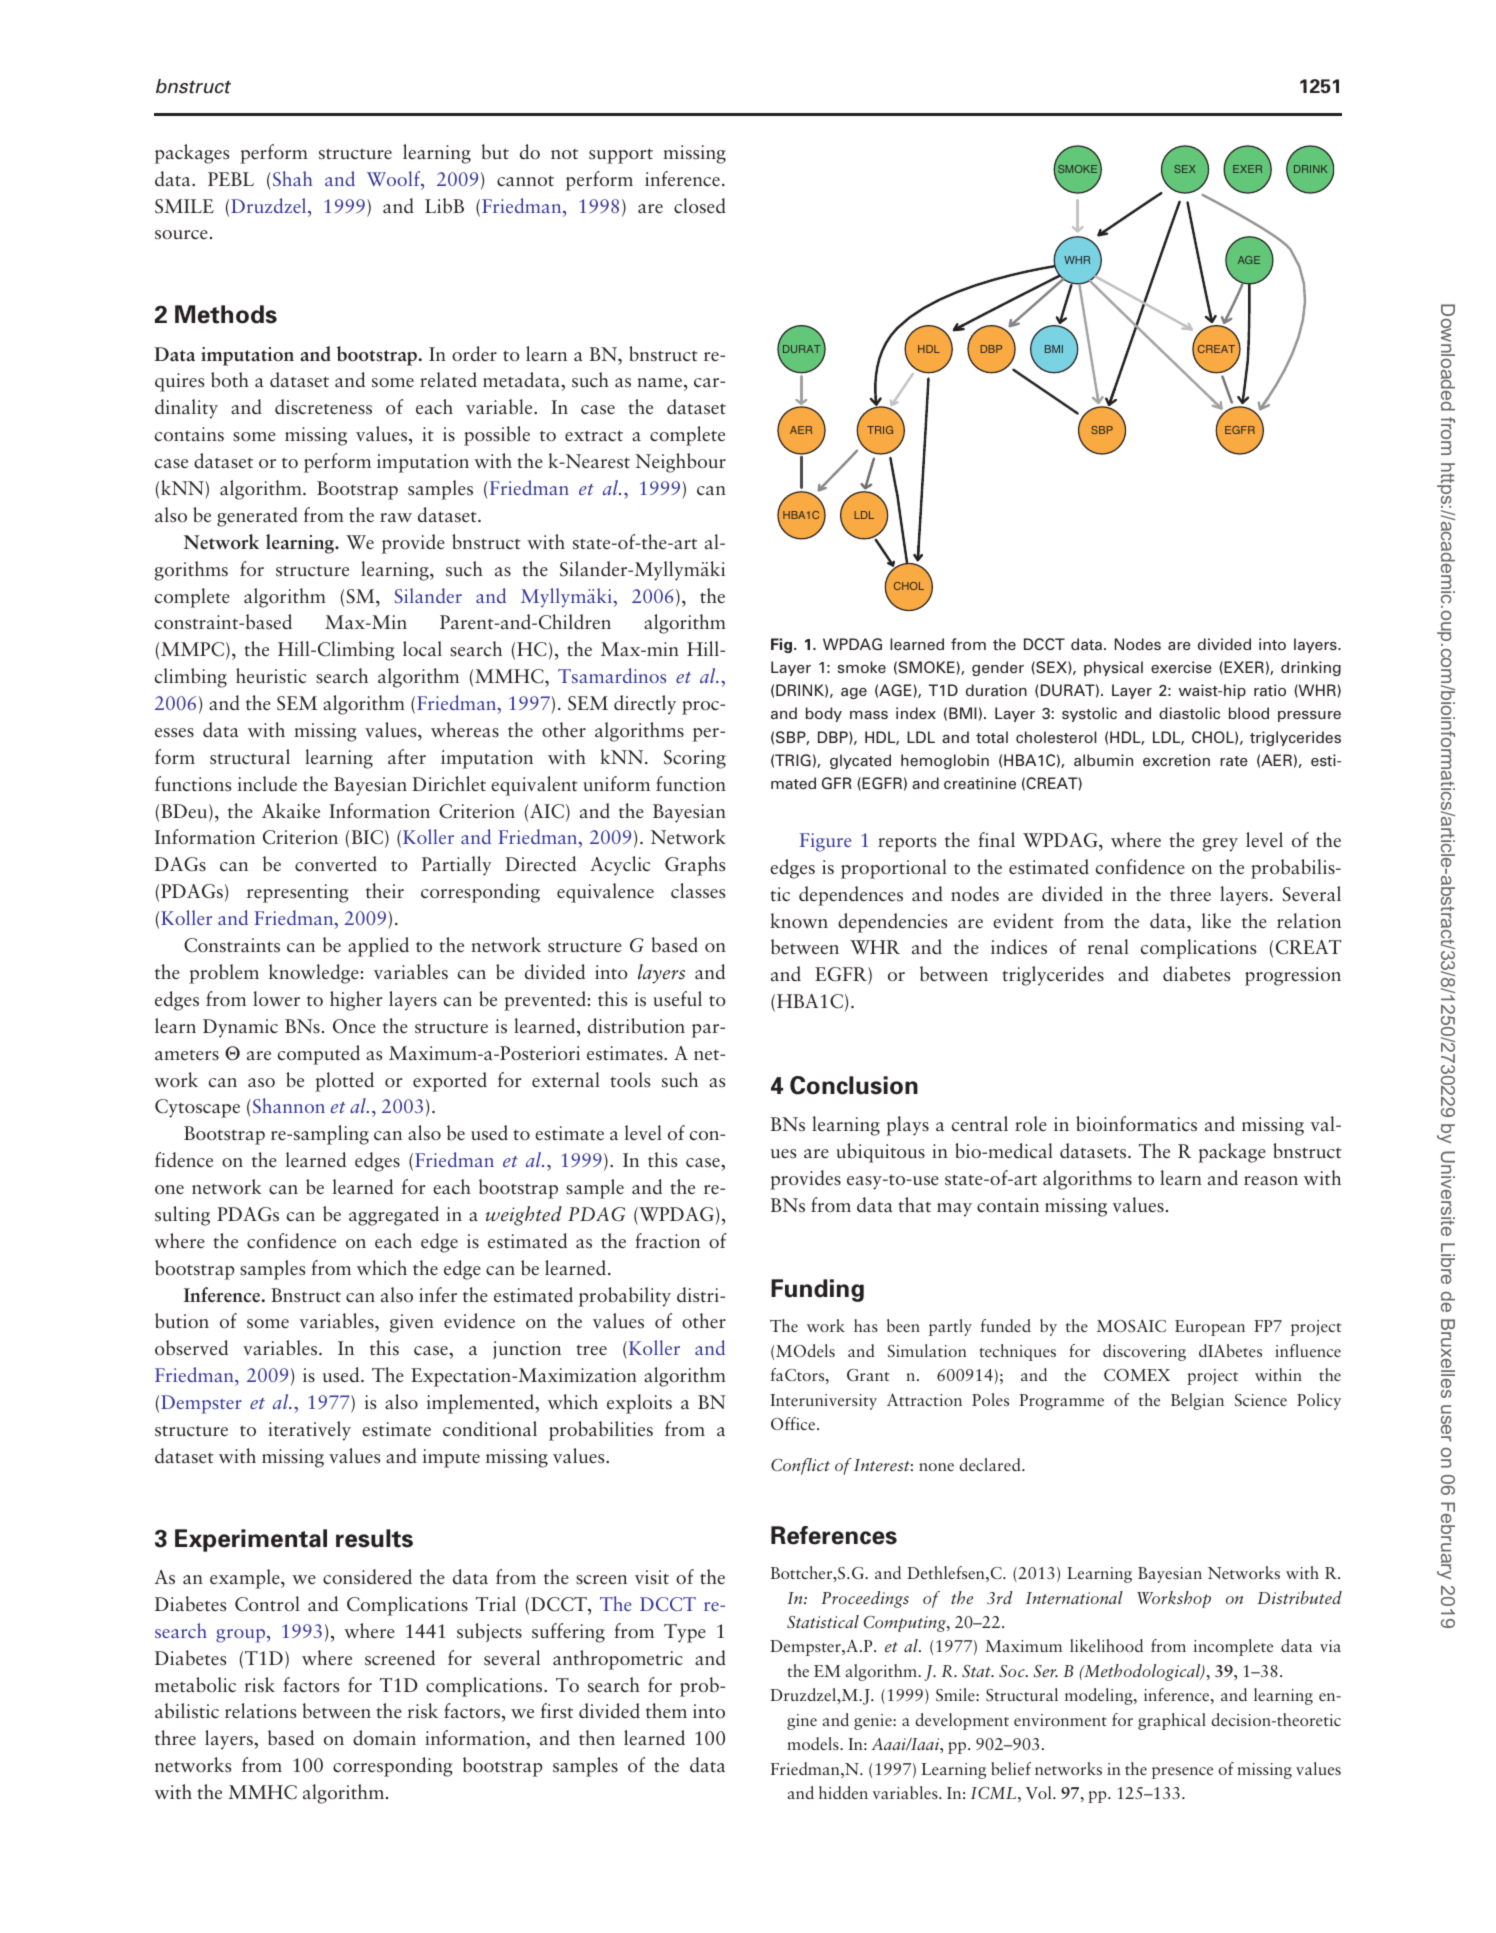 Image resolution: width=1496 pixels, height=1933 pixels. Describe the element at coordinates (356, 1001) in the screenshot. I see `higher` at that location.
